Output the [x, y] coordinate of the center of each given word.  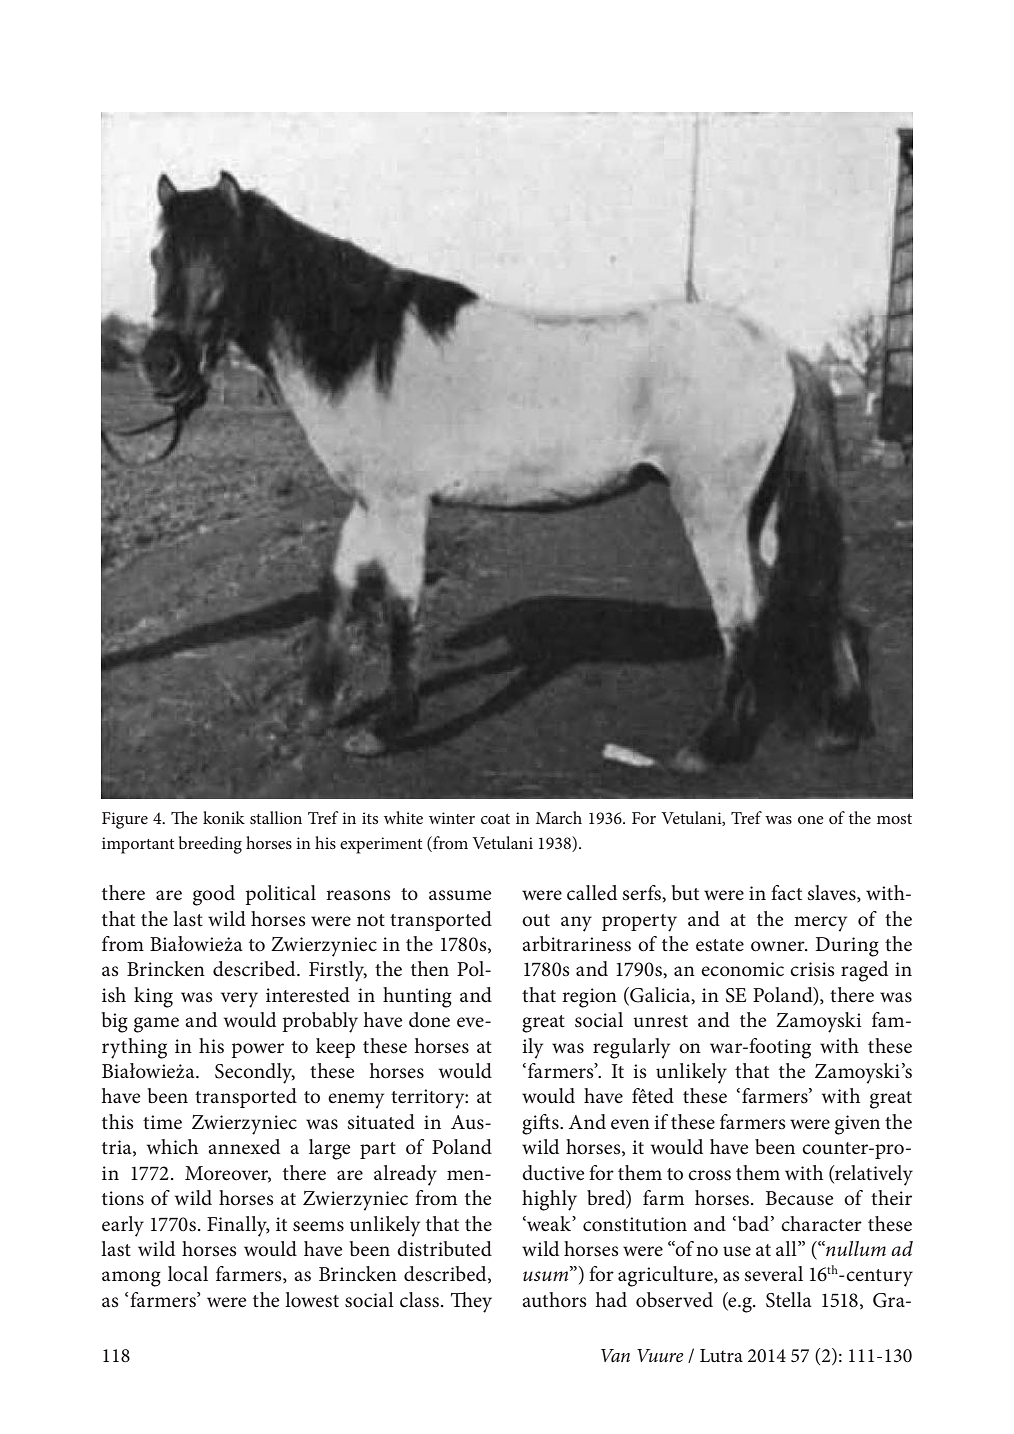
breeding [210, 845]
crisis [812, 969]
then [430, 969]
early [123, 1226]
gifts [541, 1124]
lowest [312, 1300]
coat [495, 819]
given [857, 1125]
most [894, 819]
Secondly [255, 1073]
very [239, 1000]
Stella [789, 1300]
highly [549, 1200]
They [471, 1302]
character [821, 1224]
